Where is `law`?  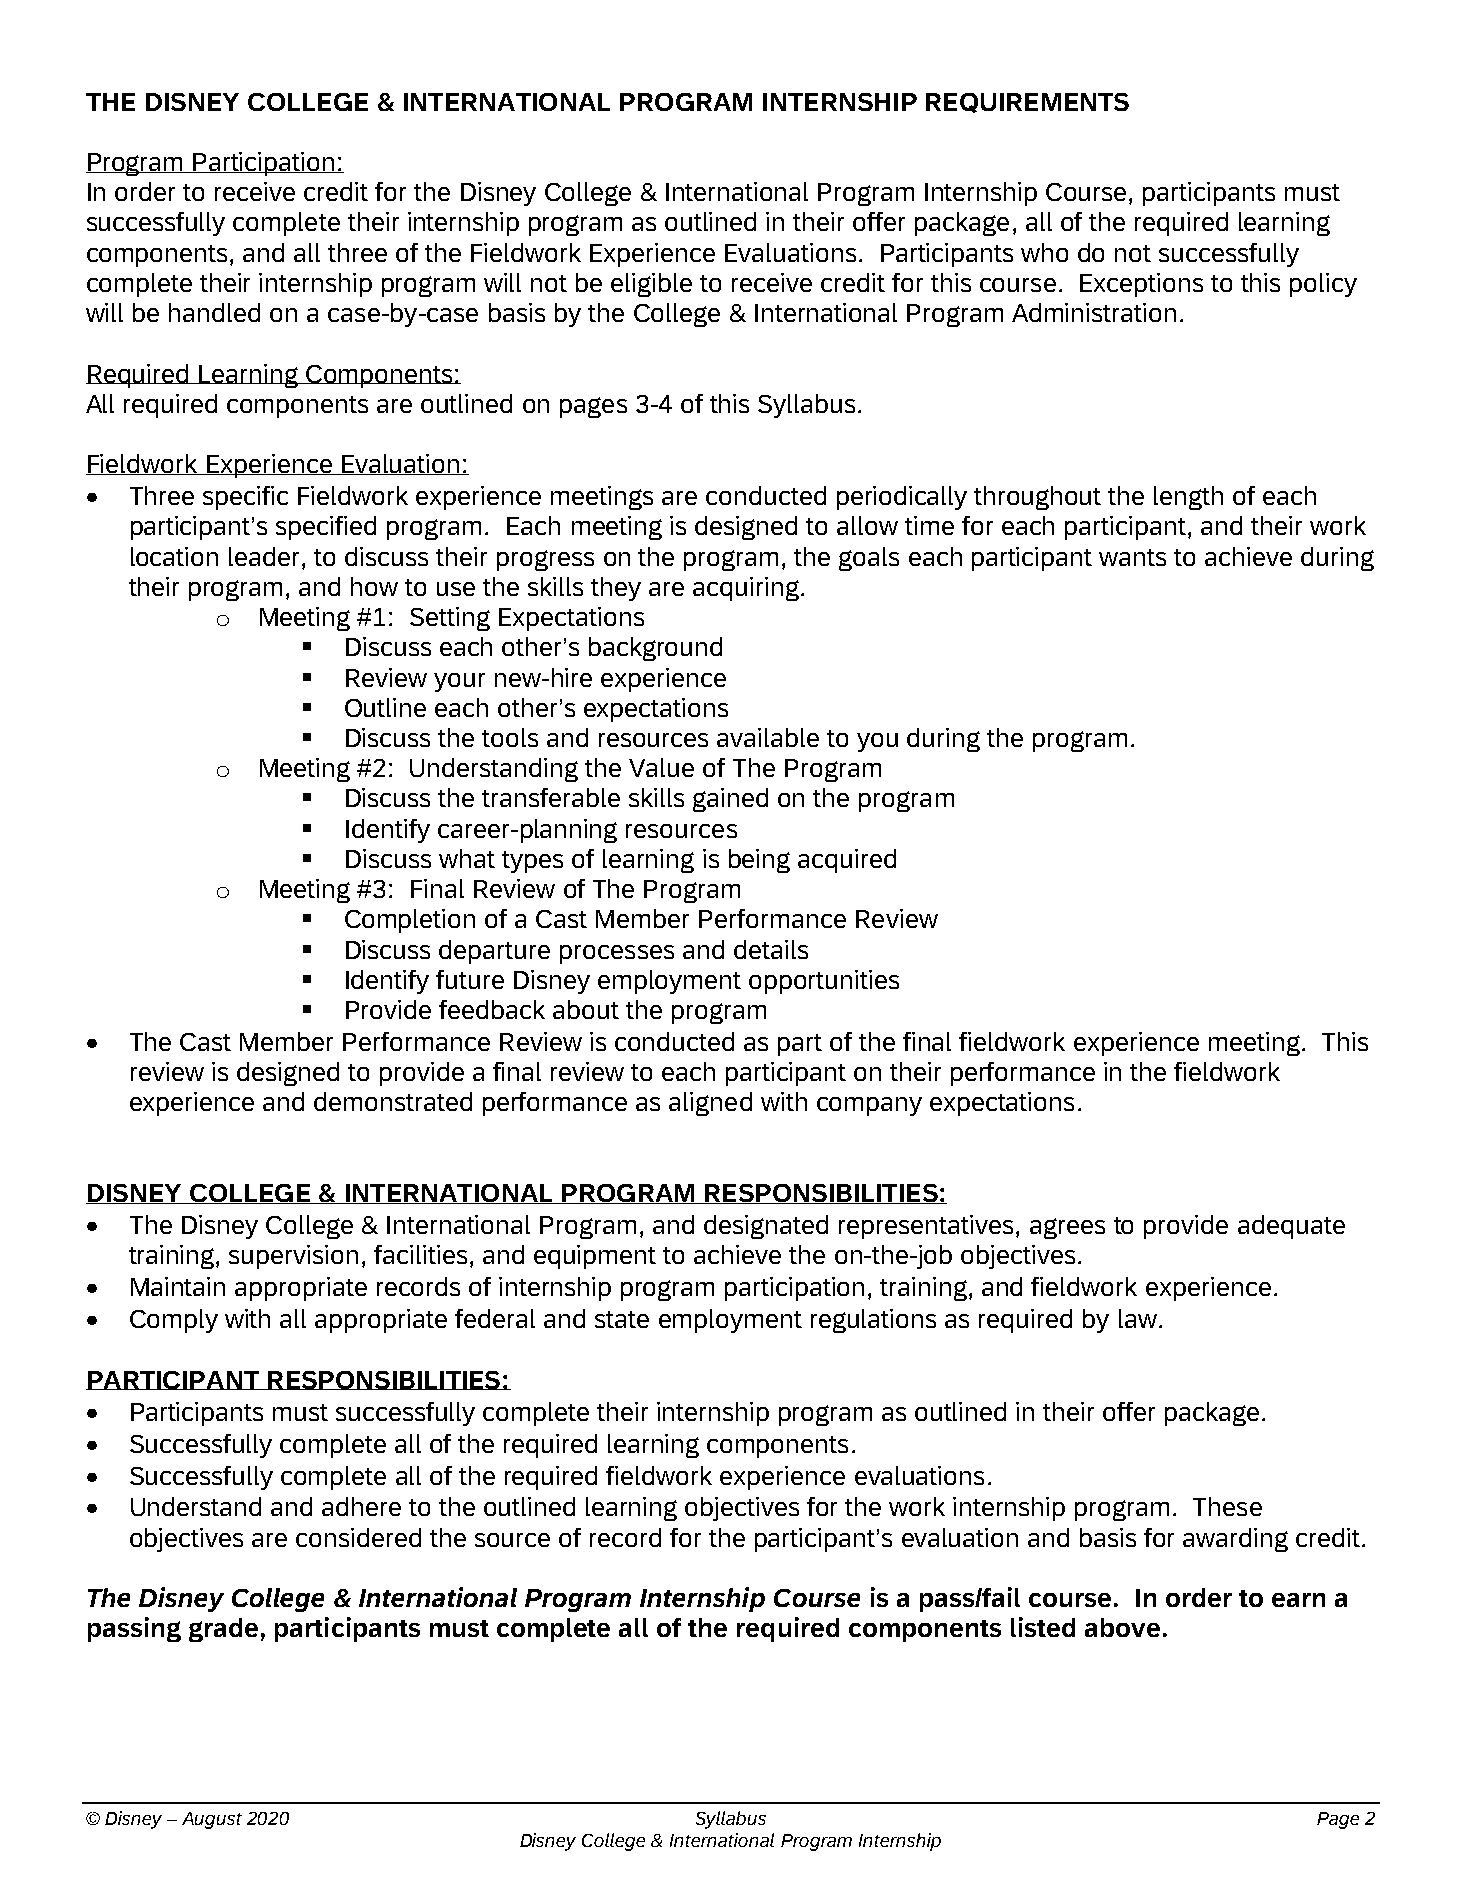 law is located at coordinates (1138, 1318).
